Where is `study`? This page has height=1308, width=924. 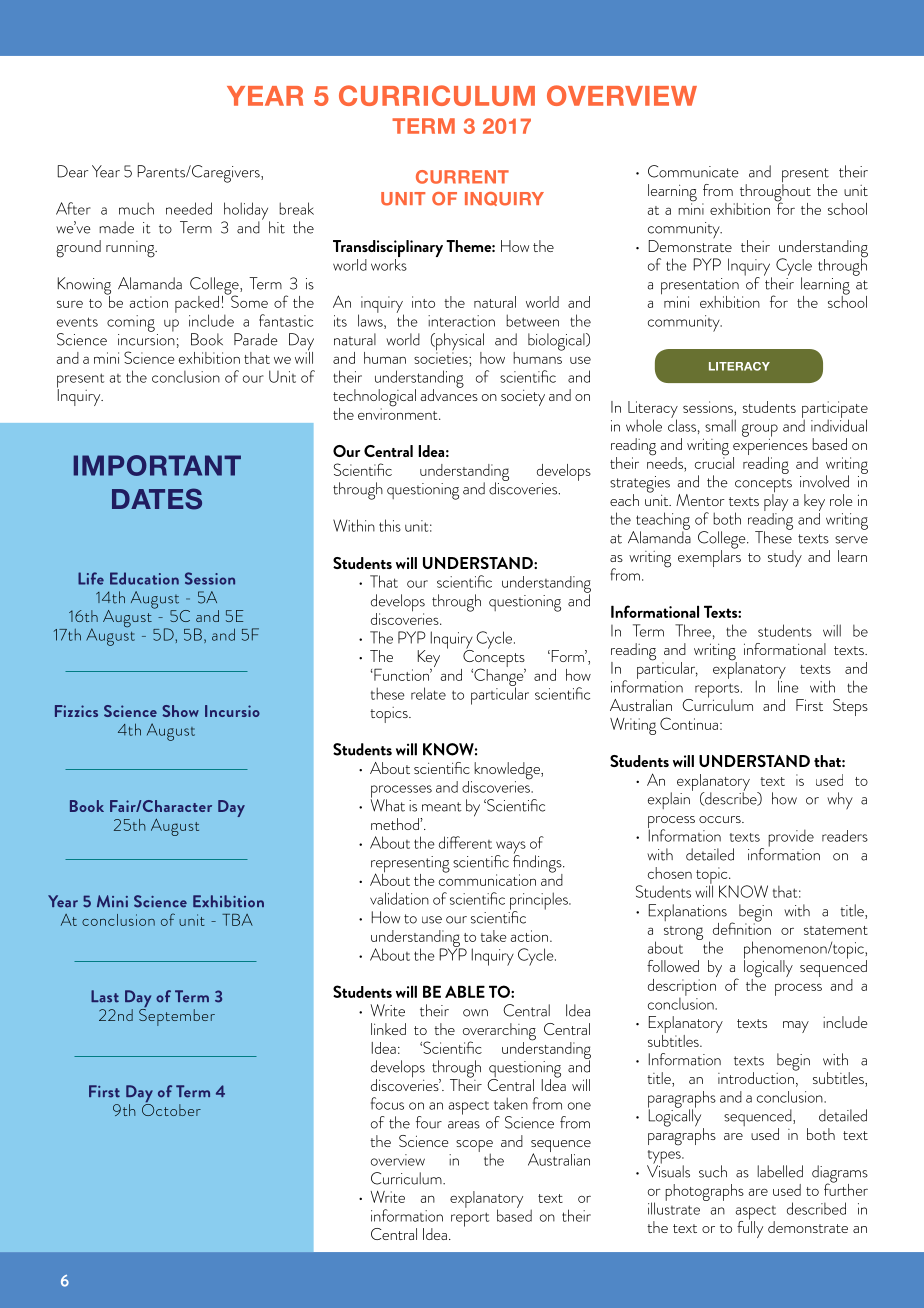 study is located at coordinates (785, 558).
